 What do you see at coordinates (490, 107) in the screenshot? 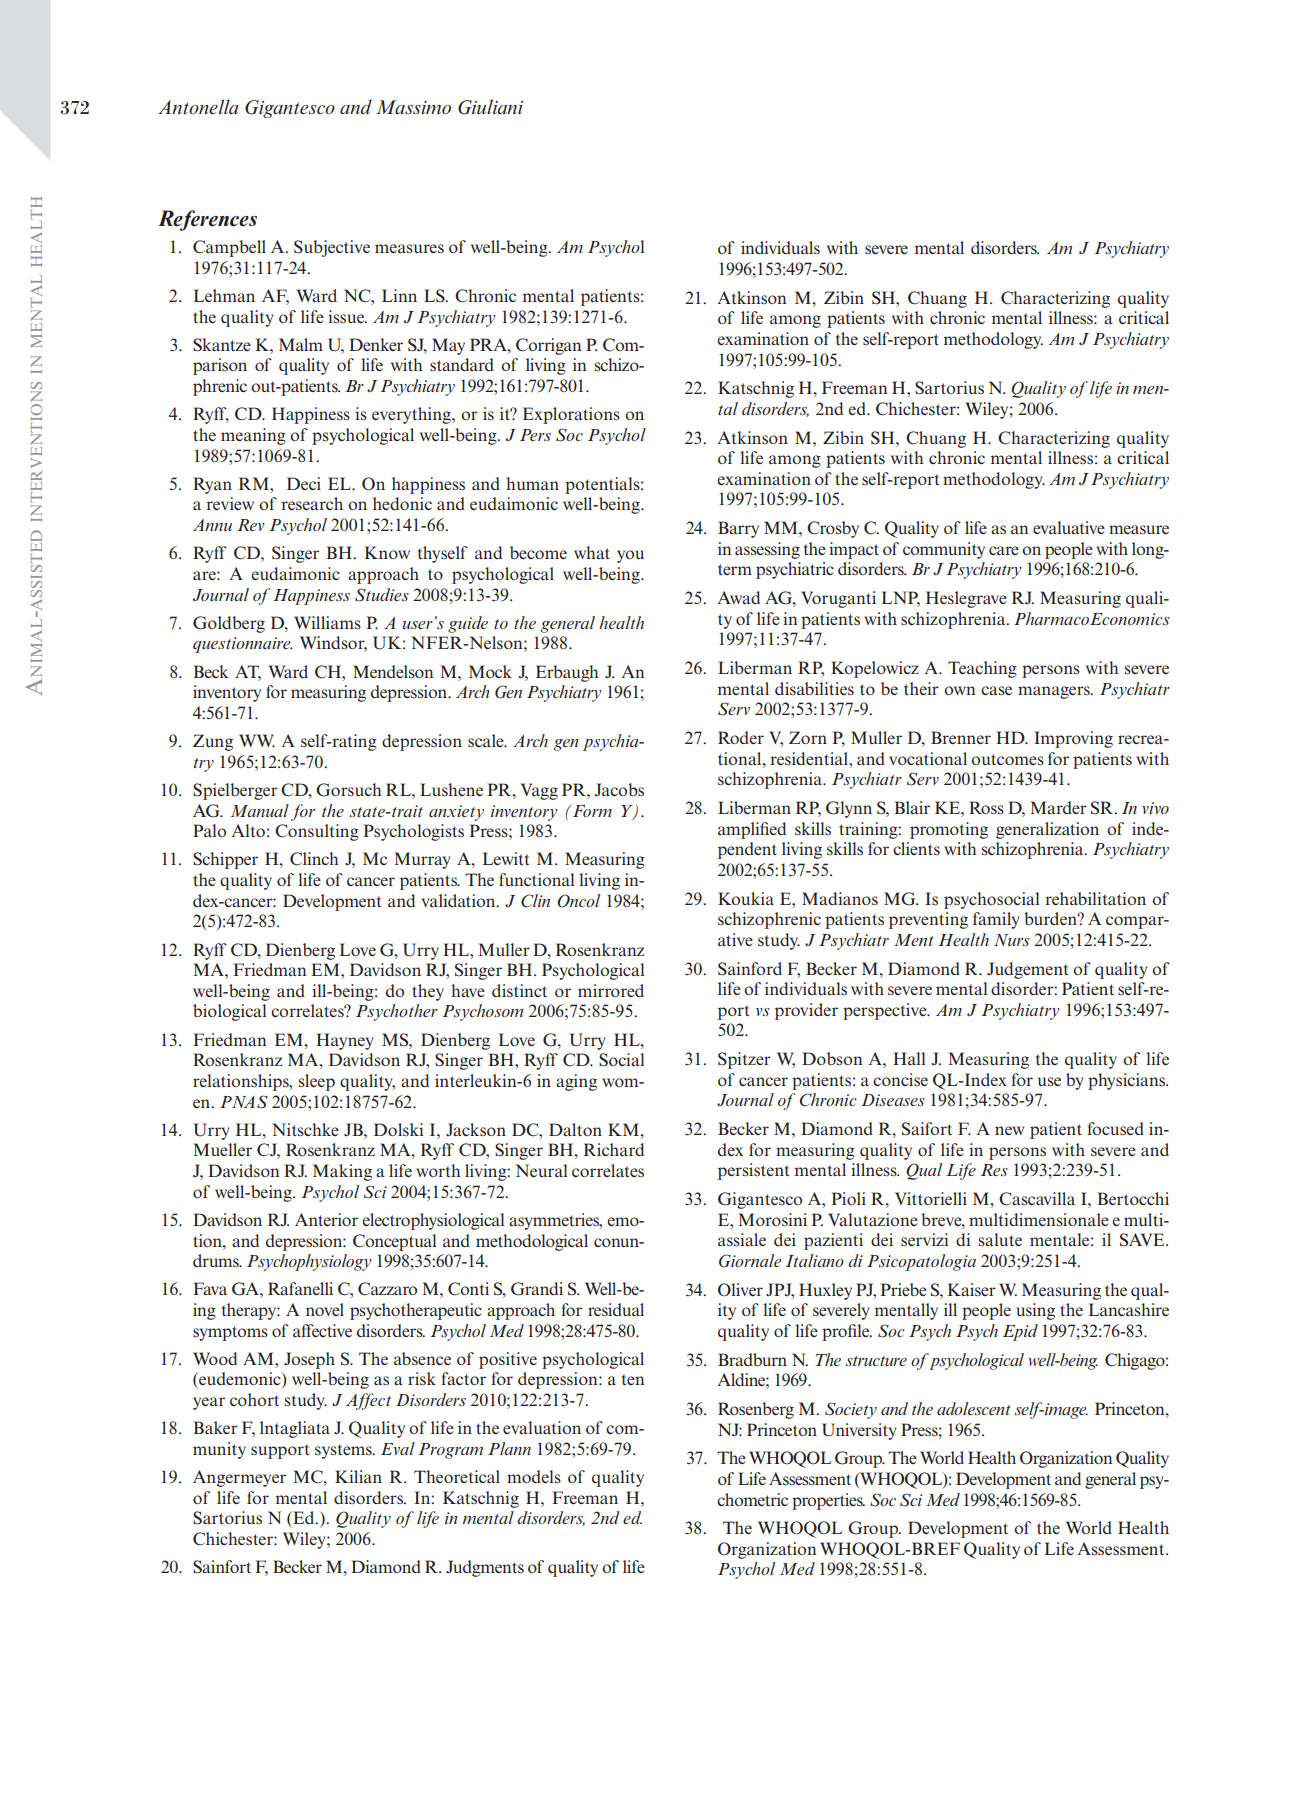
I see `Giuliani` at bounding box center [490, 107].
